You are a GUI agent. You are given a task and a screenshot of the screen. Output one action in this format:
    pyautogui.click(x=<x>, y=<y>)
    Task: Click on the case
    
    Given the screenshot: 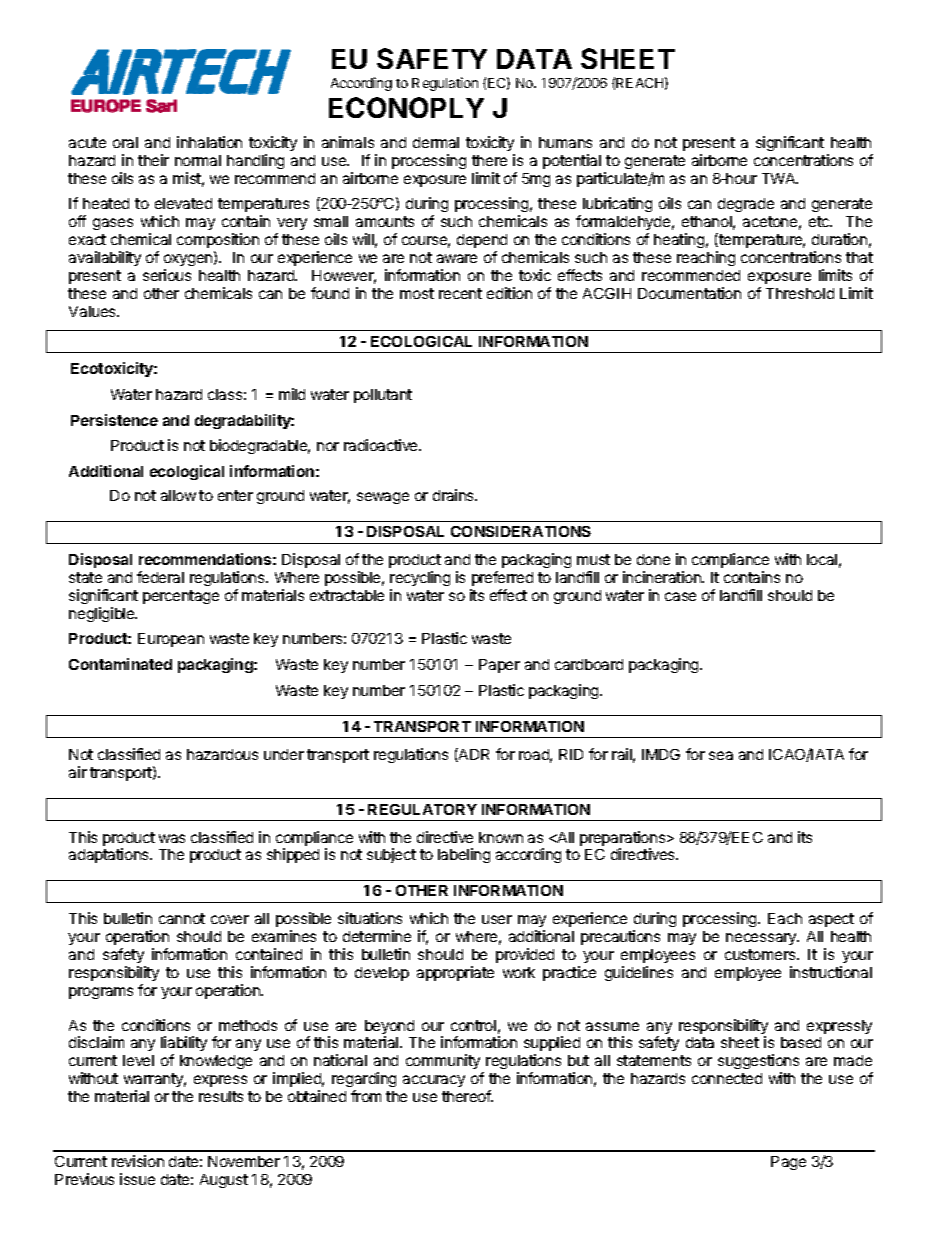 What is the action you would take?
    pyautogui.click(x=680, y=596)
